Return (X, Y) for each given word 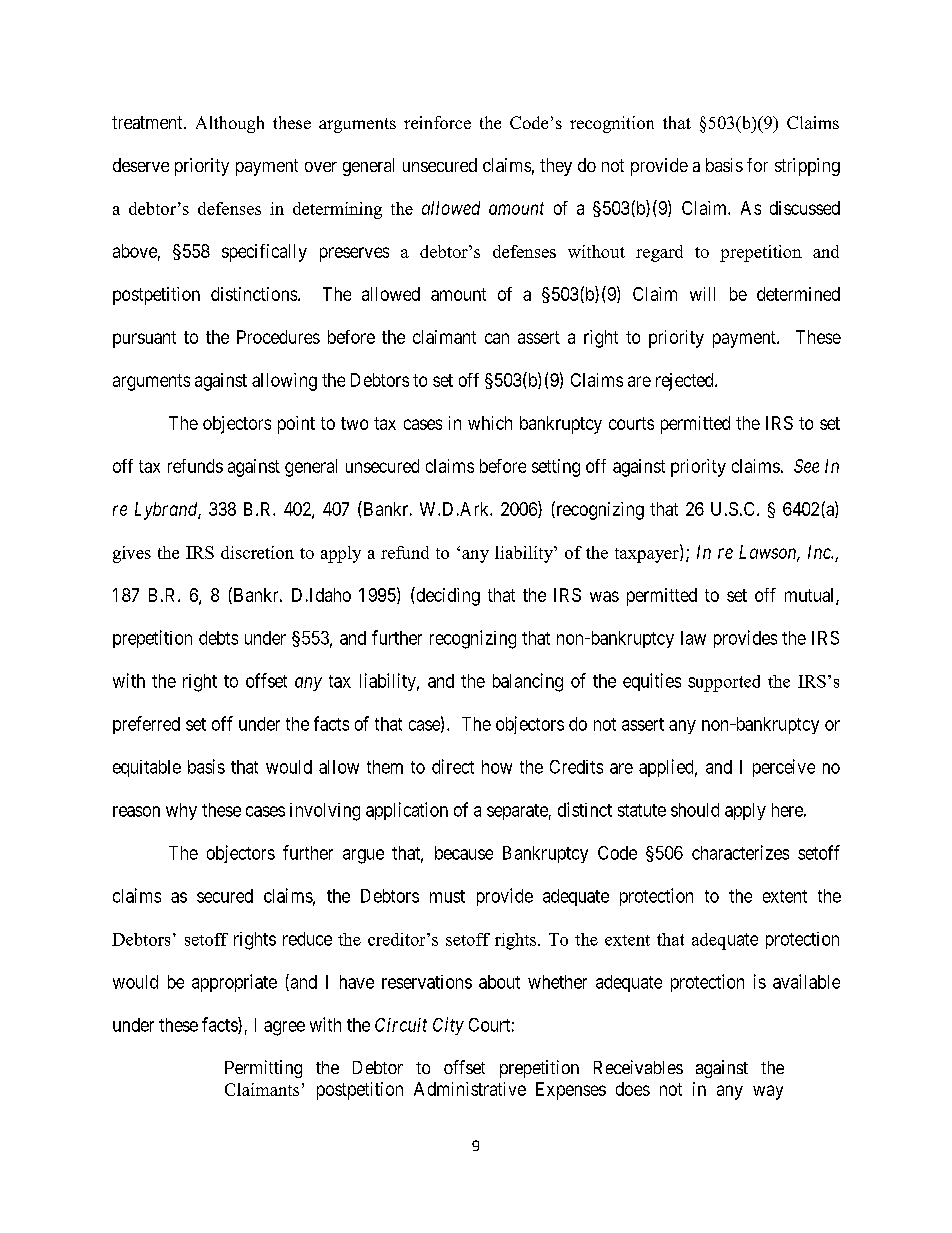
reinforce (437, 122)
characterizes (740, 852)
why (181, 811)
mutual (811, 596)
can (497, 338)
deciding (447, 596)
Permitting (263, 1069)
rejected (686, 382)
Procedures (278, 337)
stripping (807, 167)
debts (218, 638)
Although (230, 124)
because (464, 853)
